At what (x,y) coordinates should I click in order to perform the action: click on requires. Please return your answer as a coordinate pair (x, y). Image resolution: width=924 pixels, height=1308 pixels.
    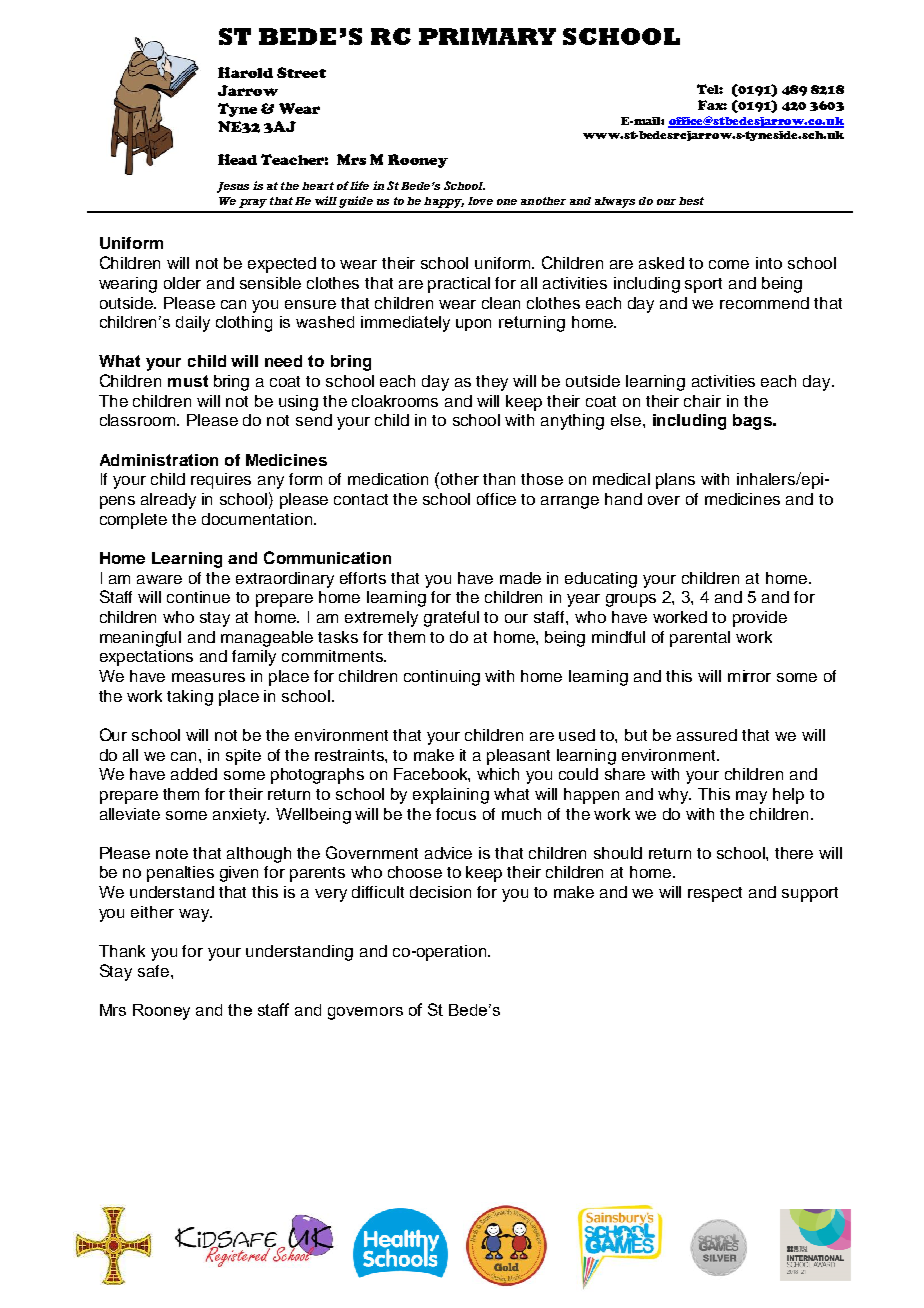
    Looking at the image, I should click on (221, 481).
